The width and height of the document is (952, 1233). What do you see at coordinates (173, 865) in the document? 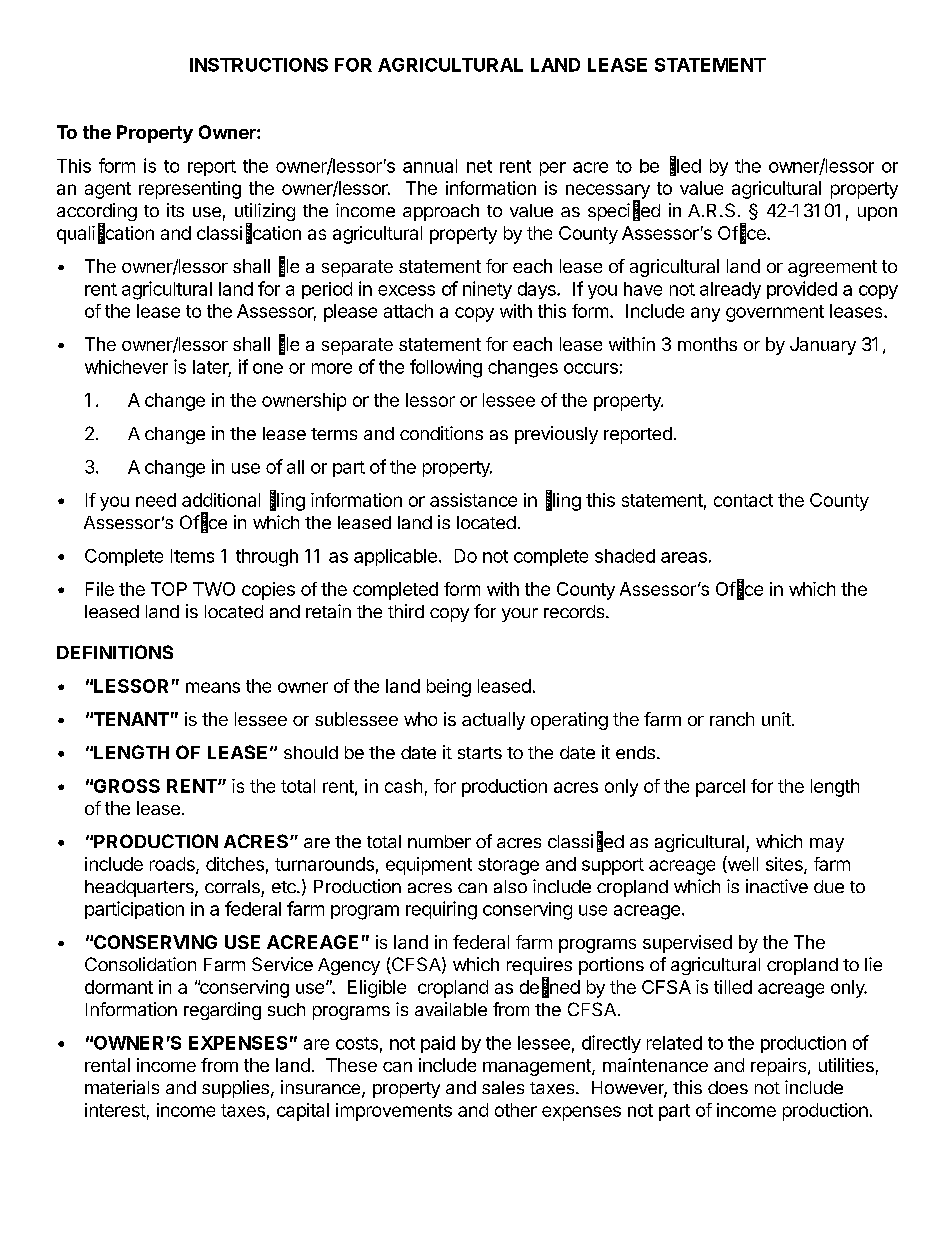
I see `roads` at bounding box center [173, 865].
